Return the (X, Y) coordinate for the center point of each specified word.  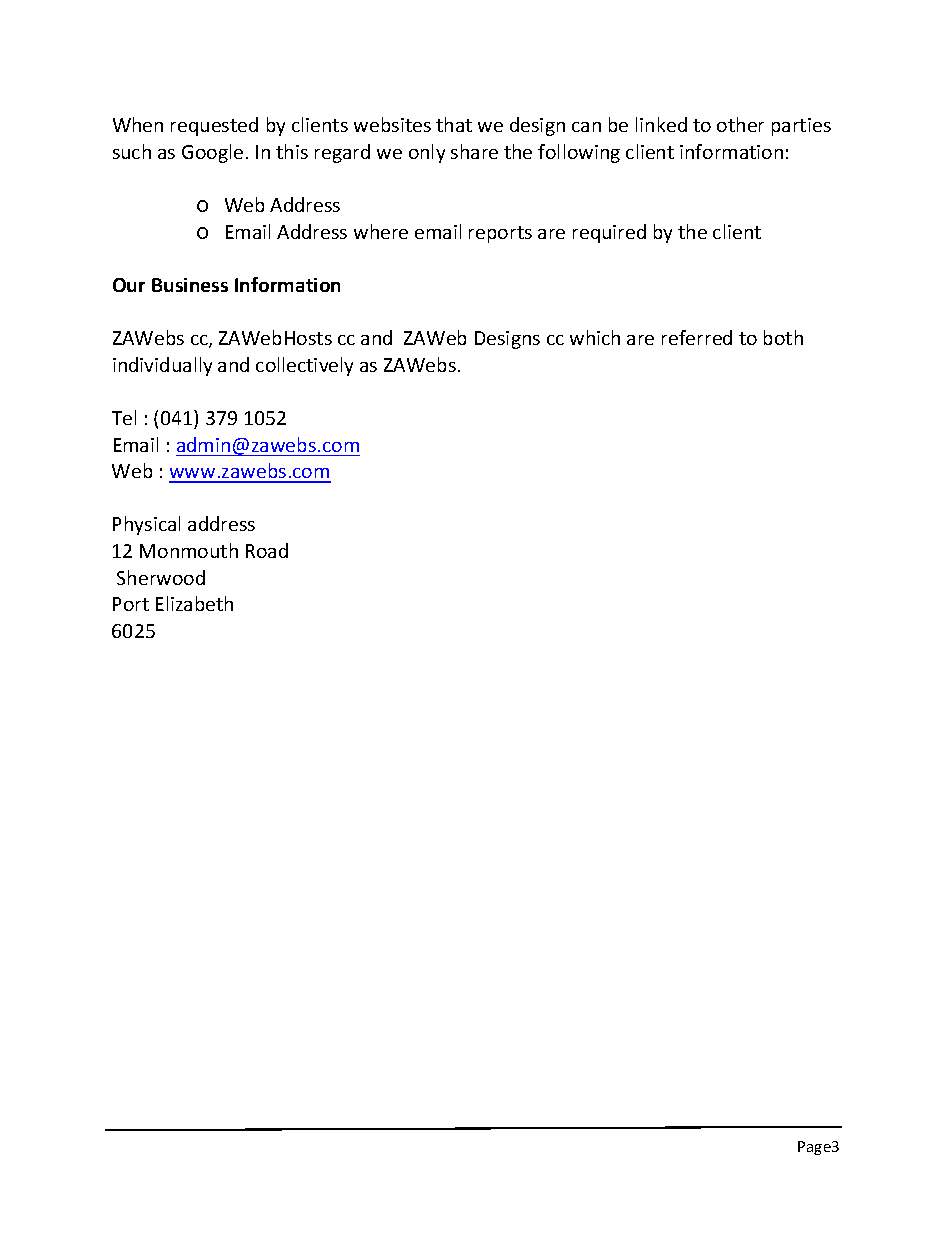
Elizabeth (194, 603)
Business (190, 285)
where (381, 231)
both (783, 337)
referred (697, 337)
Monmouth (189, 550)
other (740, 124)
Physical (146, 525)
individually (162, 366)
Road (267, 550)
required (609, 233)
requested (214, 126)
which (595, 337)
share (474, 151)
